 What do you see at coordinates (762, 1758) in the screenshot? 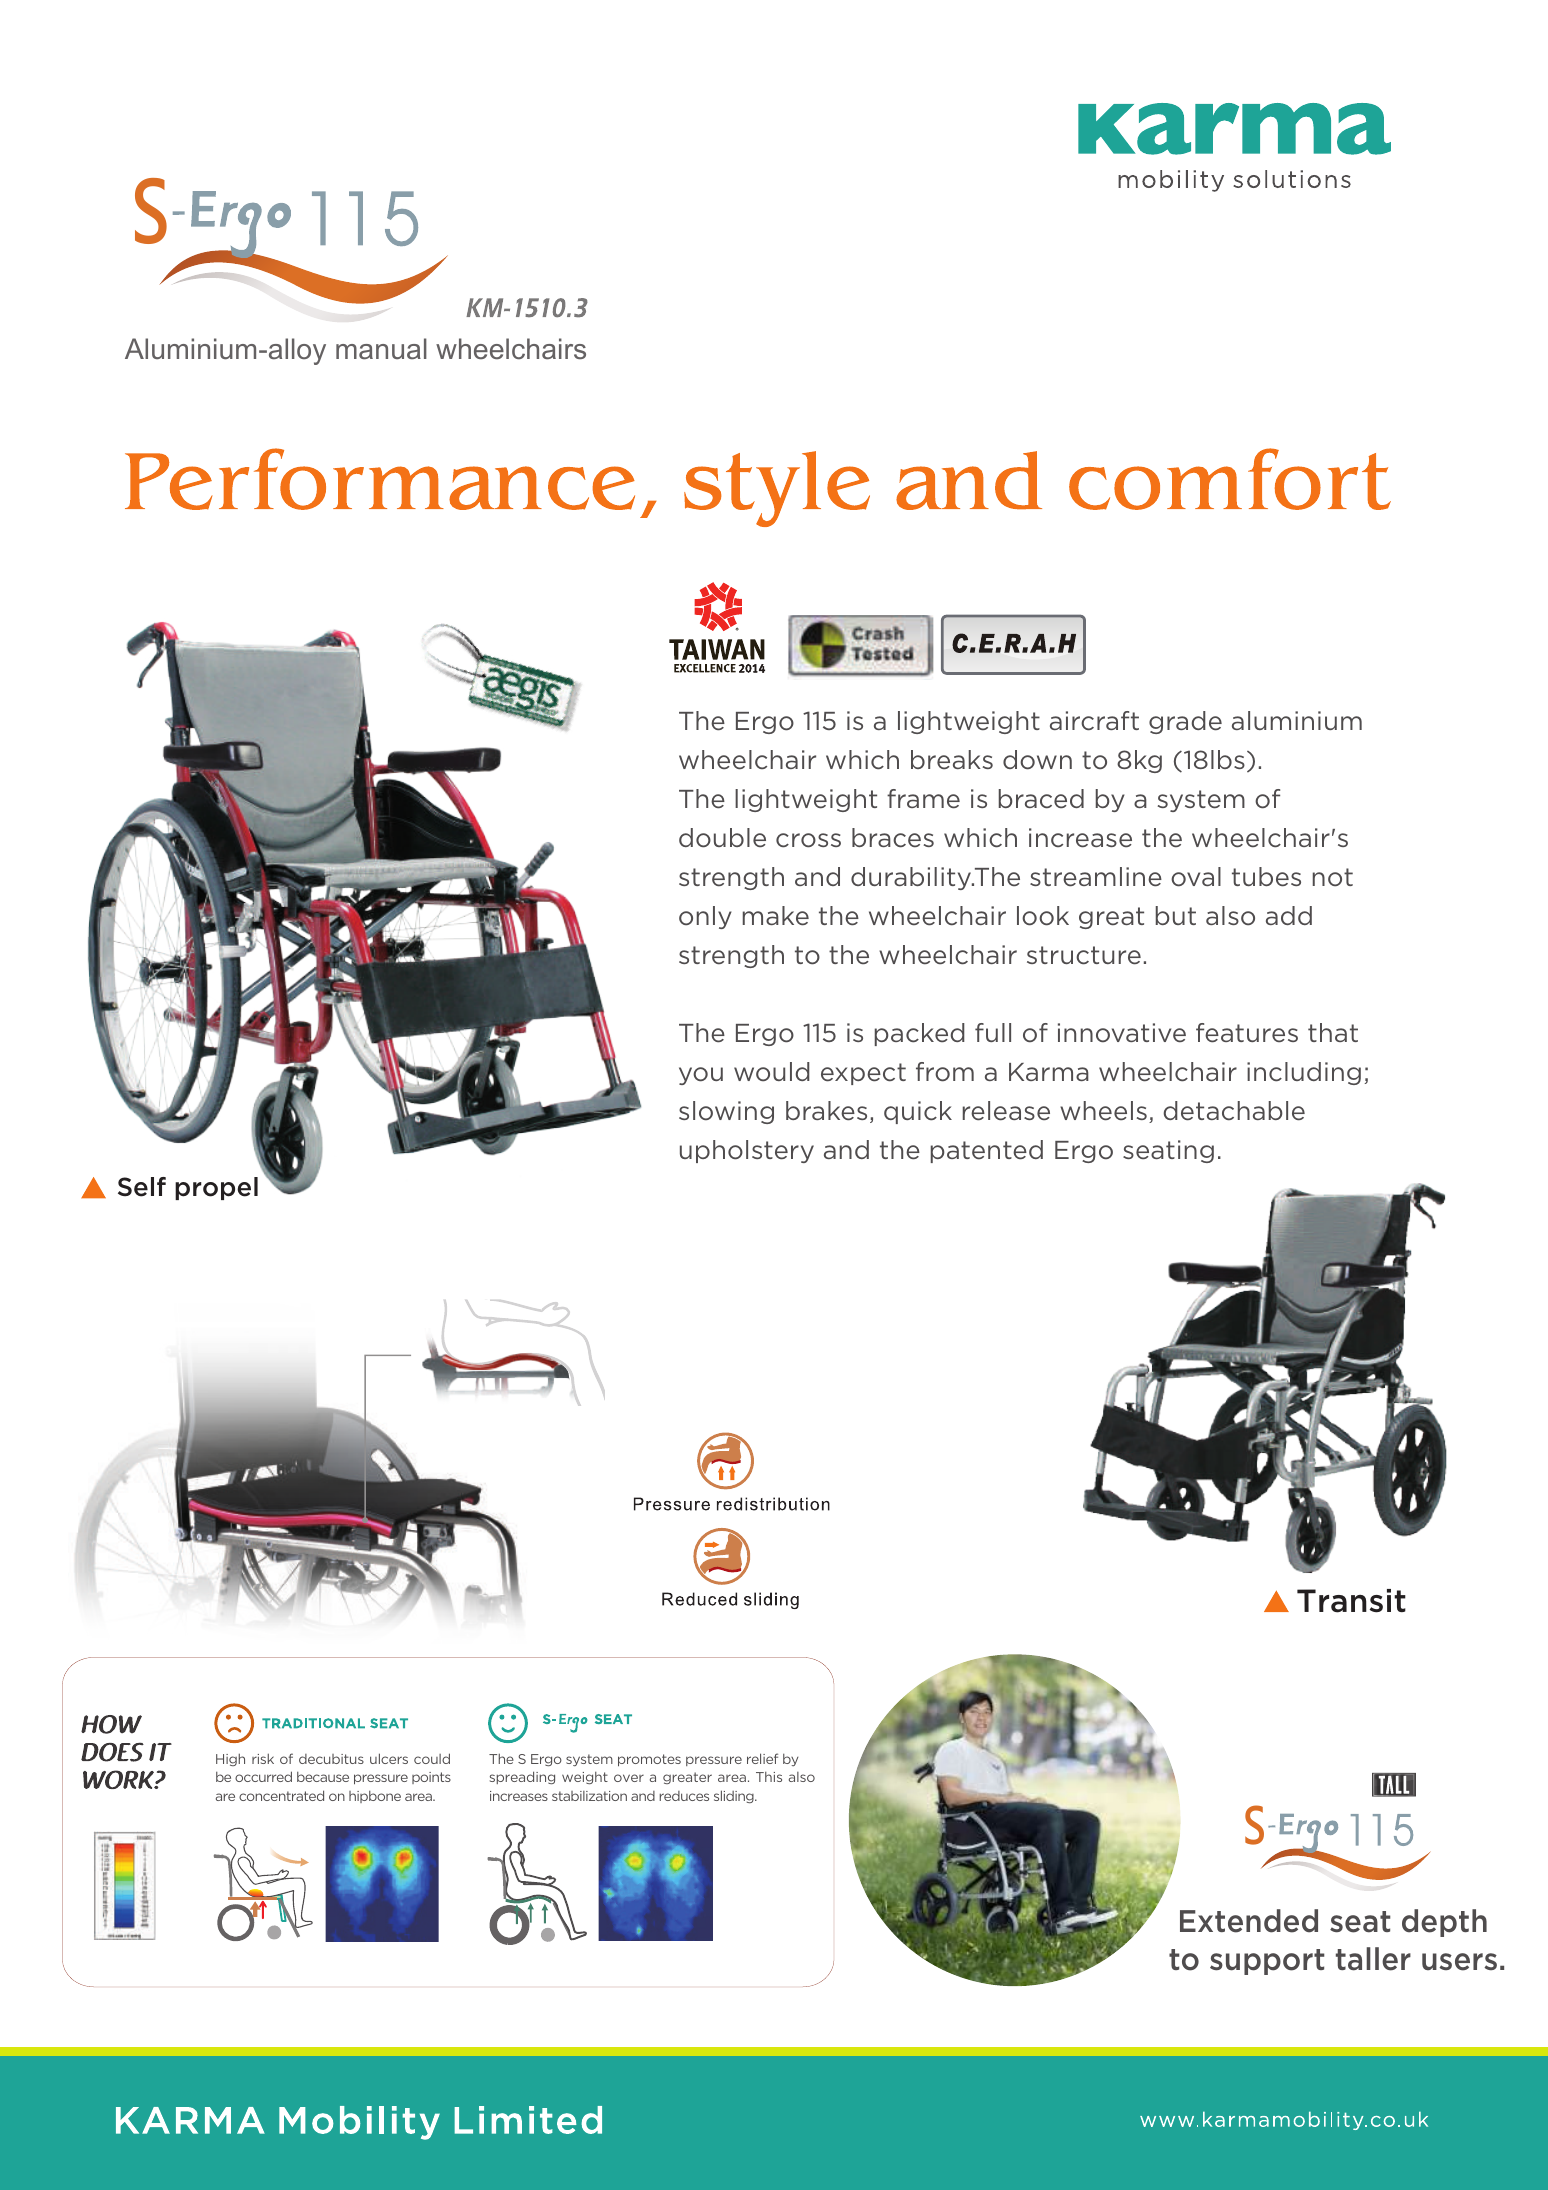
I see `relief` at bounding box center [762, 1758].
